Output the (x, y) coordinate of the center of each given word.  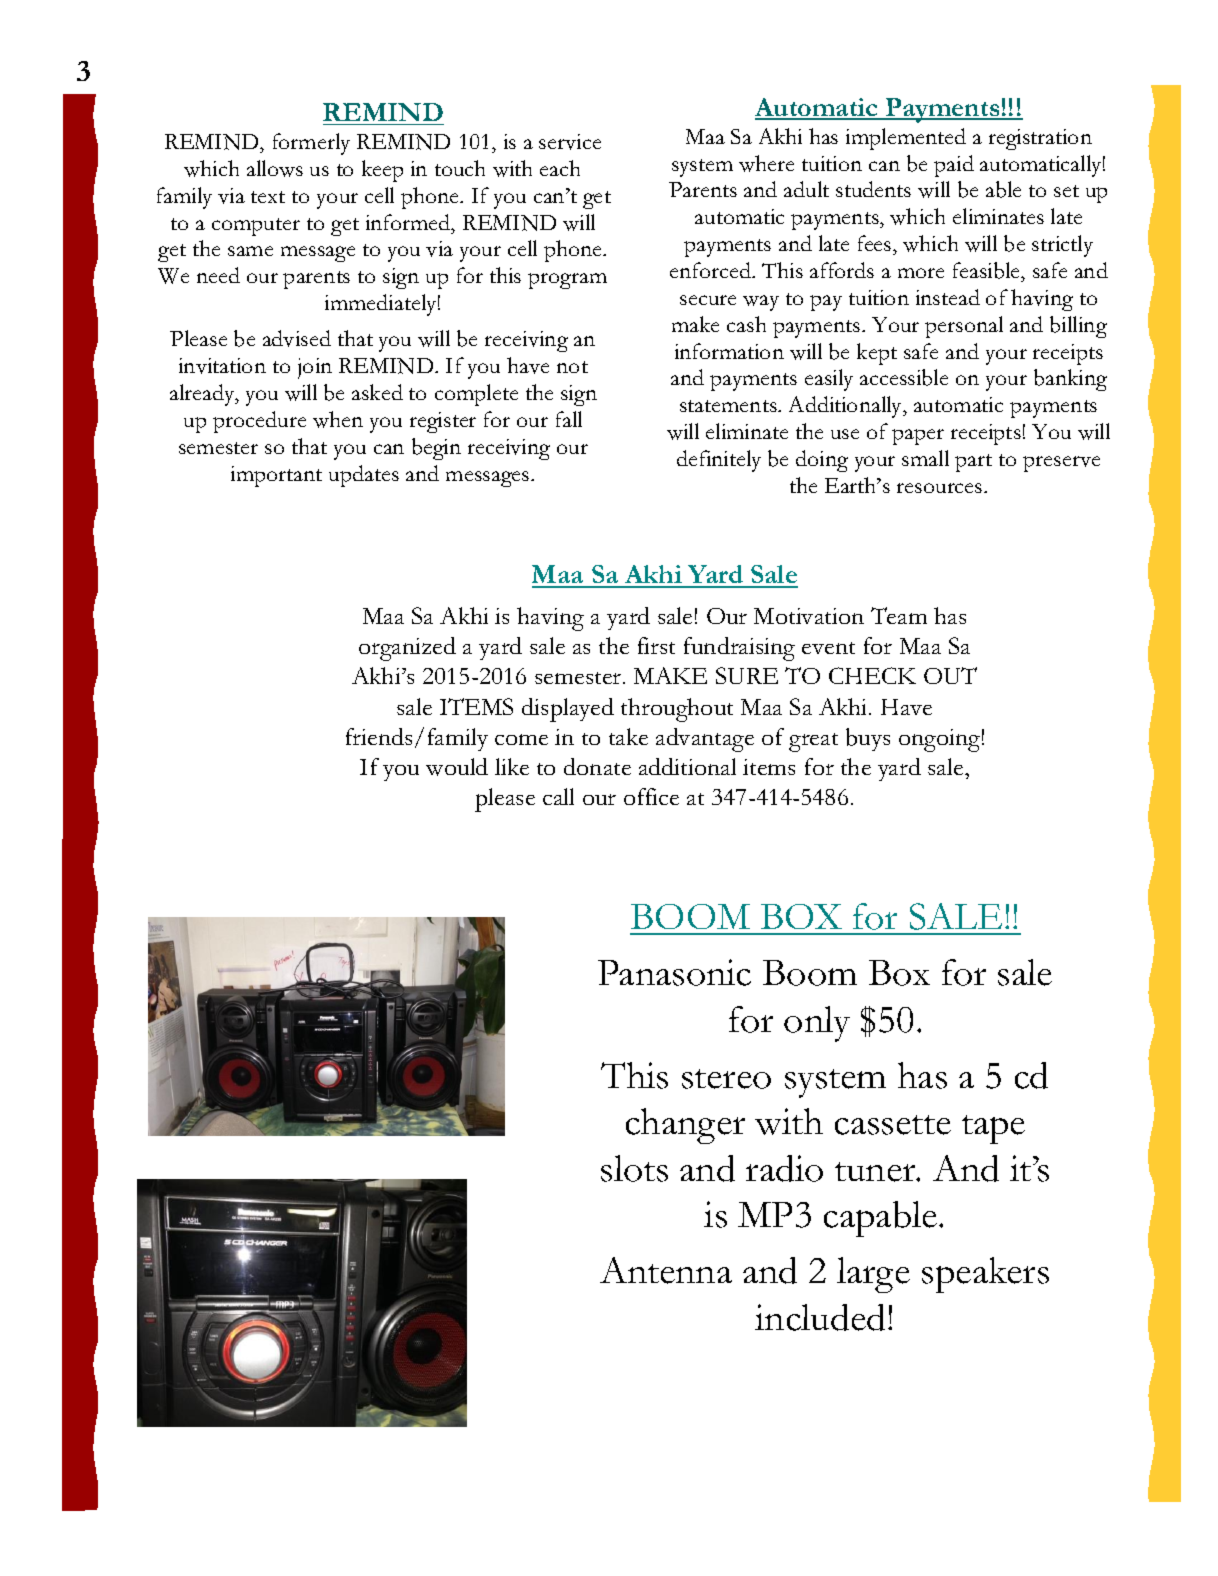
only (817, 1024)
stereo (726, 1079)
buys (868, 739)
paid (954, 166)
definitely (719, 461)
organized (407, 649)
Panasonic (674, 972)
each (560, 168)
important (276, 476)
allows (275, 168)
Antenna (666, 1270)
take (628, 736)
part (973, 463)
